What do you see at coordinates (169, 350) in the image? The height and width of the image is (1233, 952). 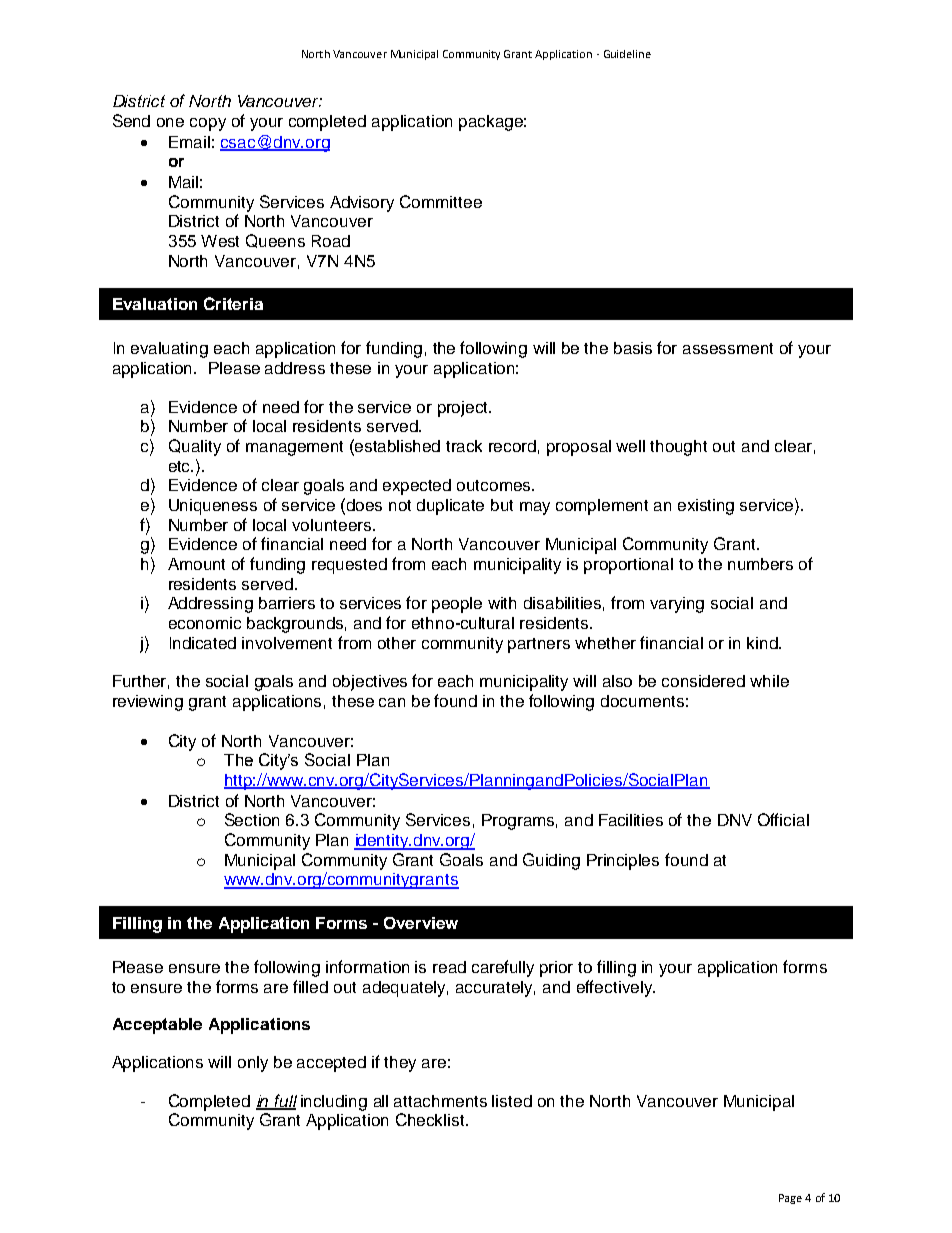 I see `evaluating` at bounding box center [169, 350].
